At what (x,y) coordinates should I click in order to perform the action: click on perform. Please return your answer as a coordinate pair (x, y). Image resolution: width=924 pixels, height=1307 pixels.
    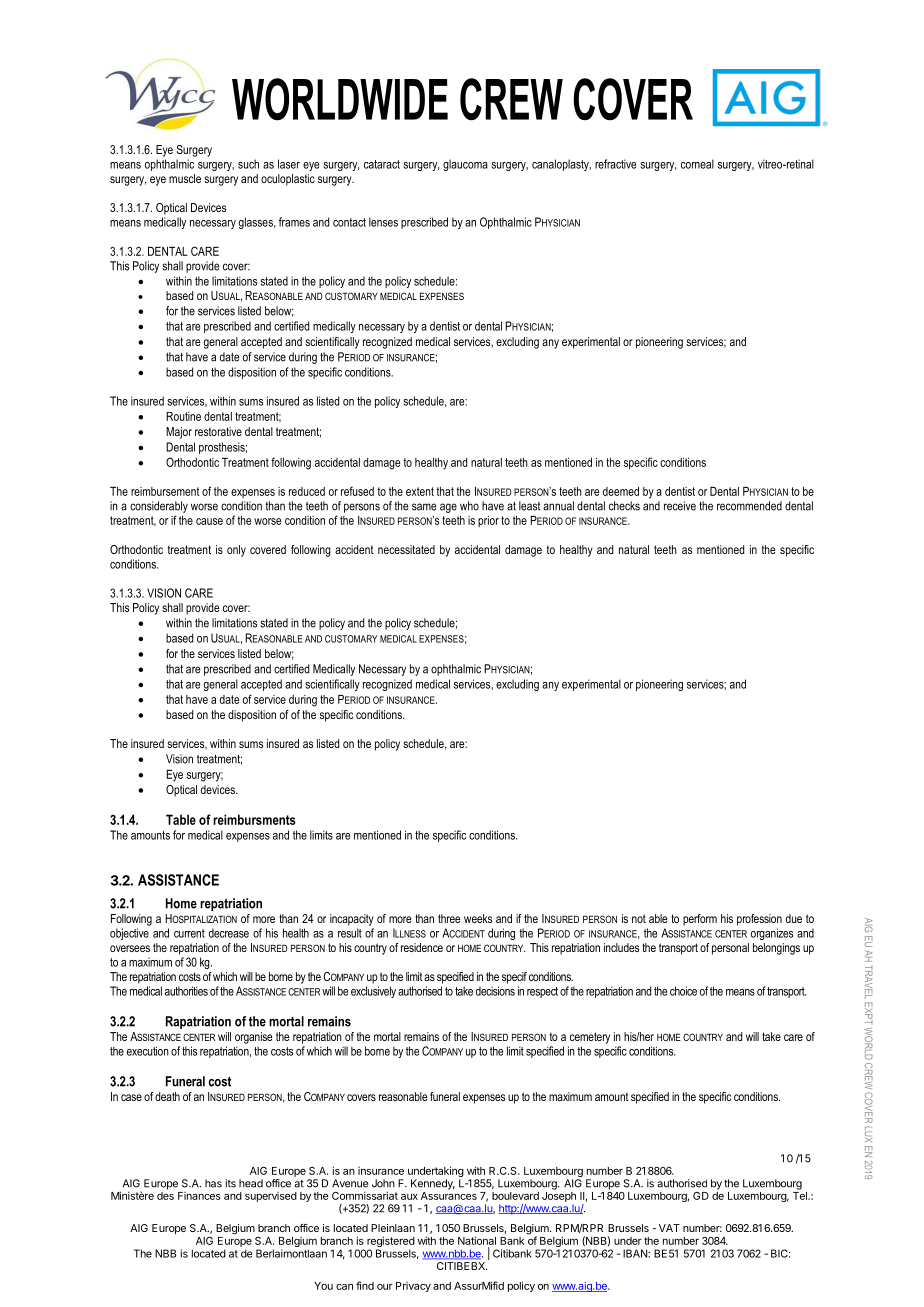
    Looking at the image, I should click on (700, 920).
